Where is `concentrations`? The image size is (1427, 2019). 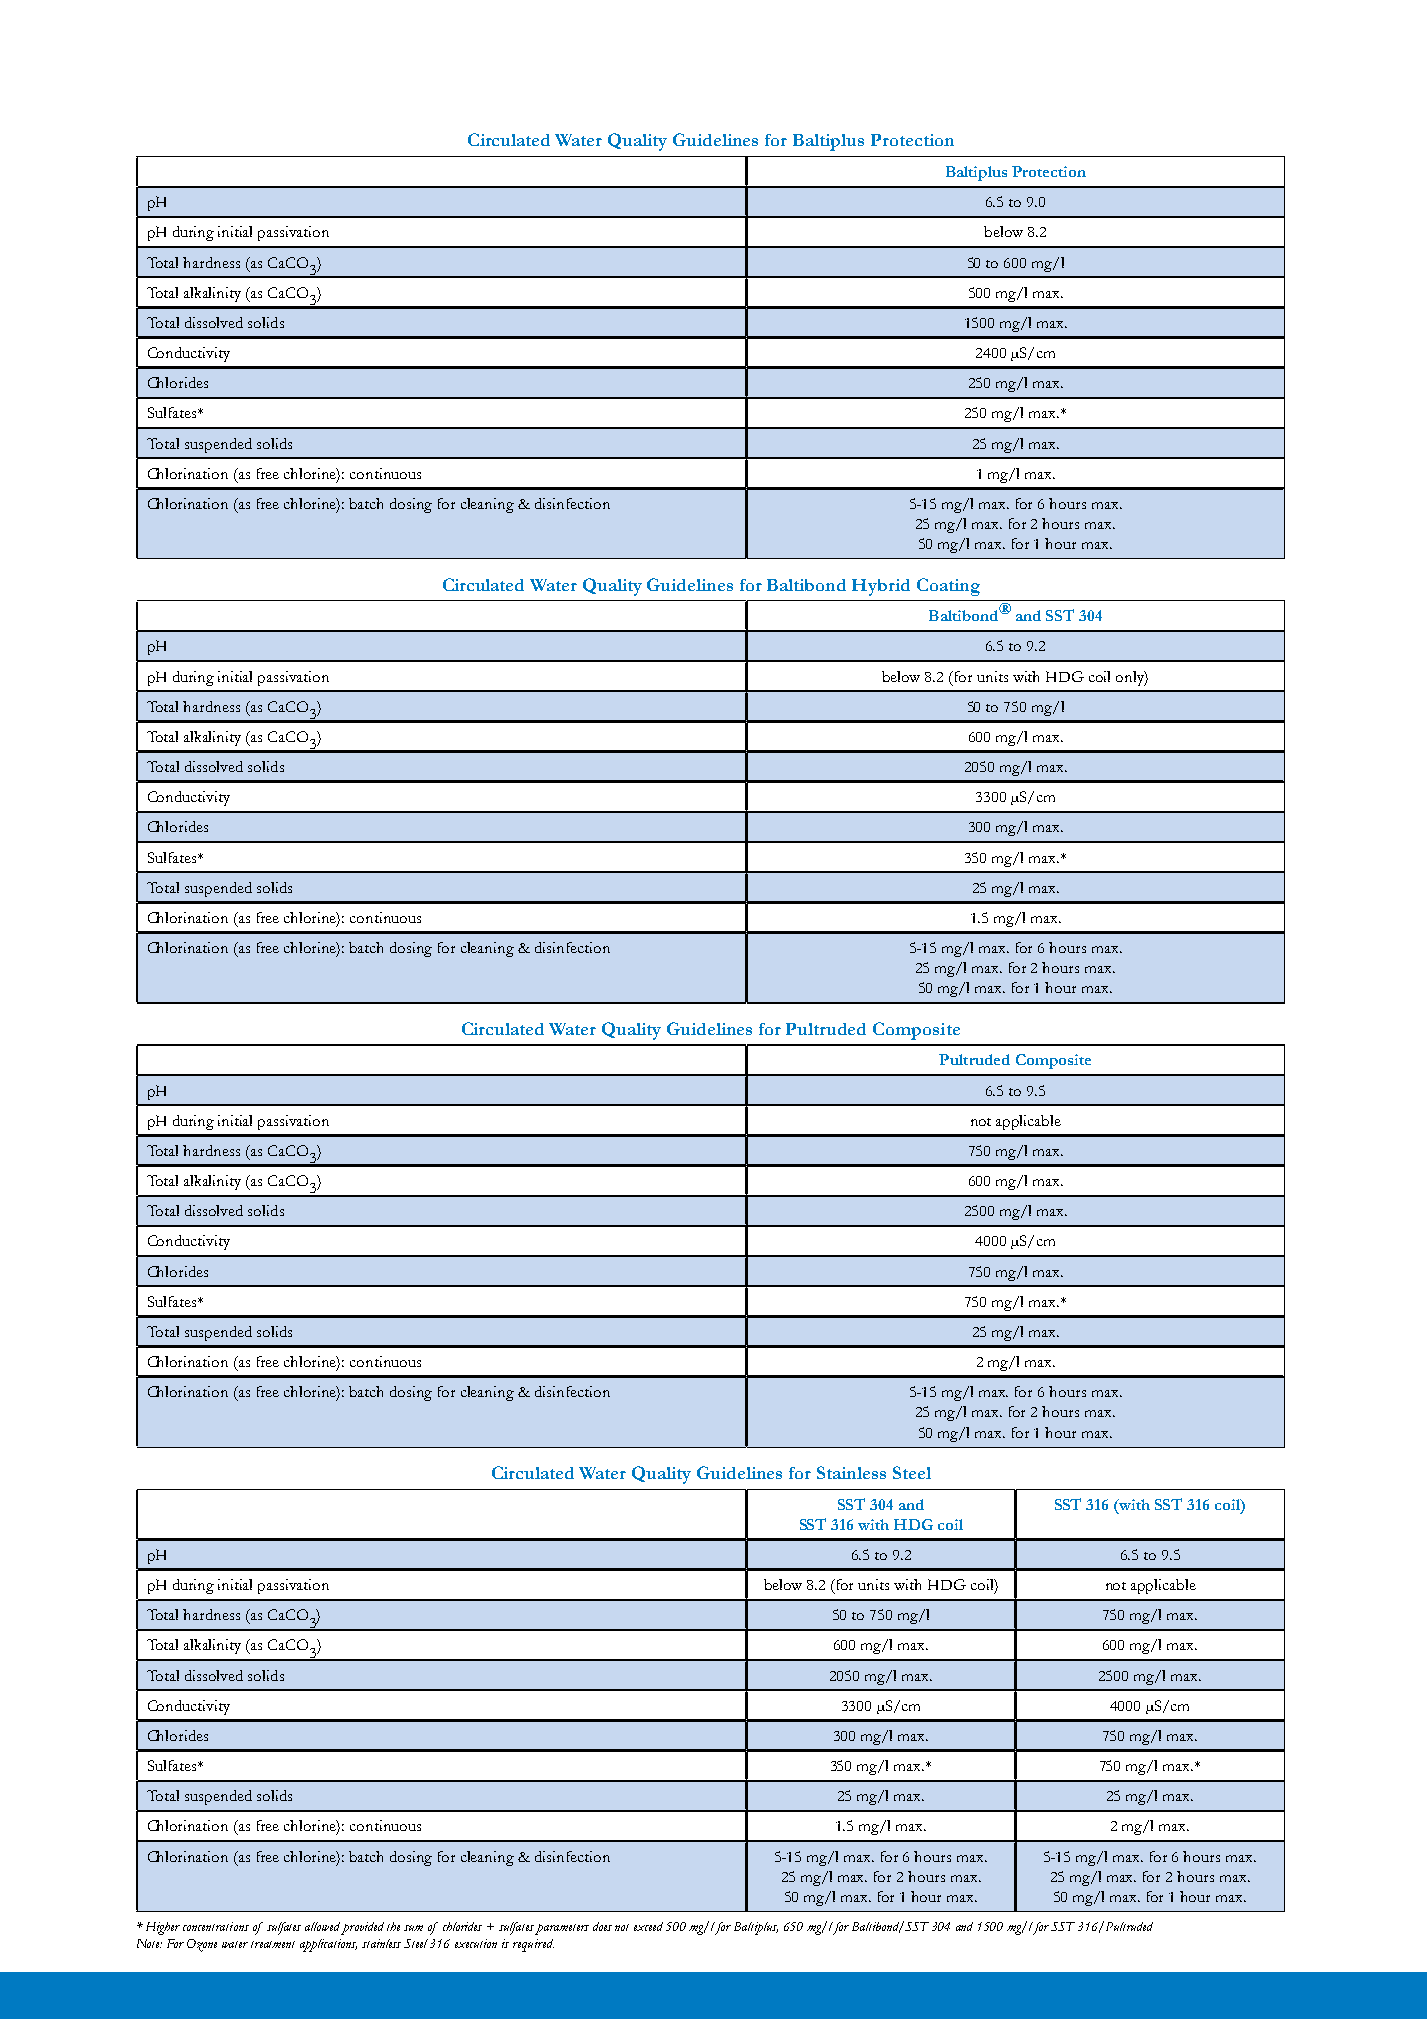
concentrations is located at coordinates (216, 1926).
